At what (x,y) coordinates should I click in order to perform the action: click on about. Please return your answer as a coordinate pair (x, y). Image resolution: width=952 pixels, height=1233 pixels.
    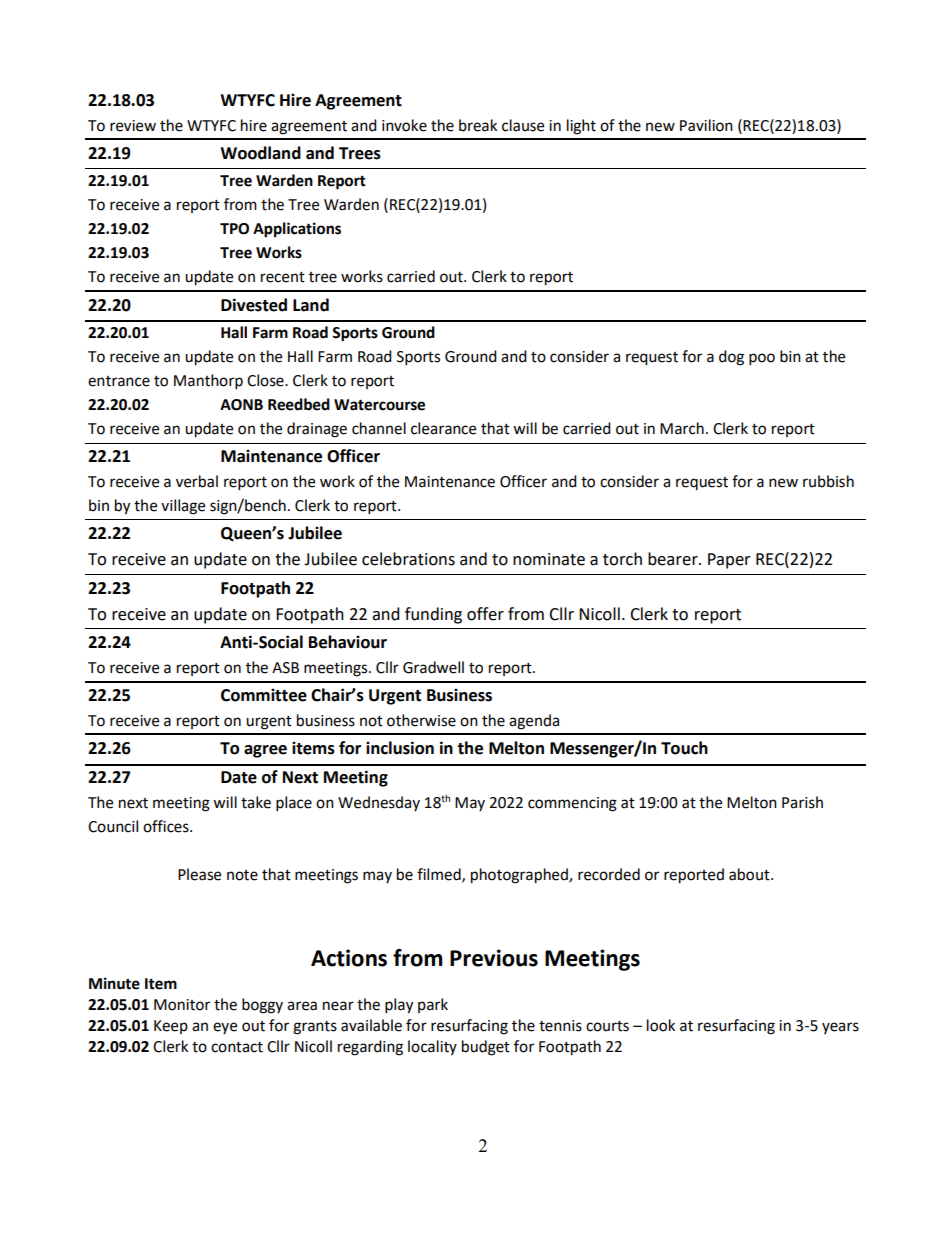
    Looking at the image, I should click on (750, 874).
